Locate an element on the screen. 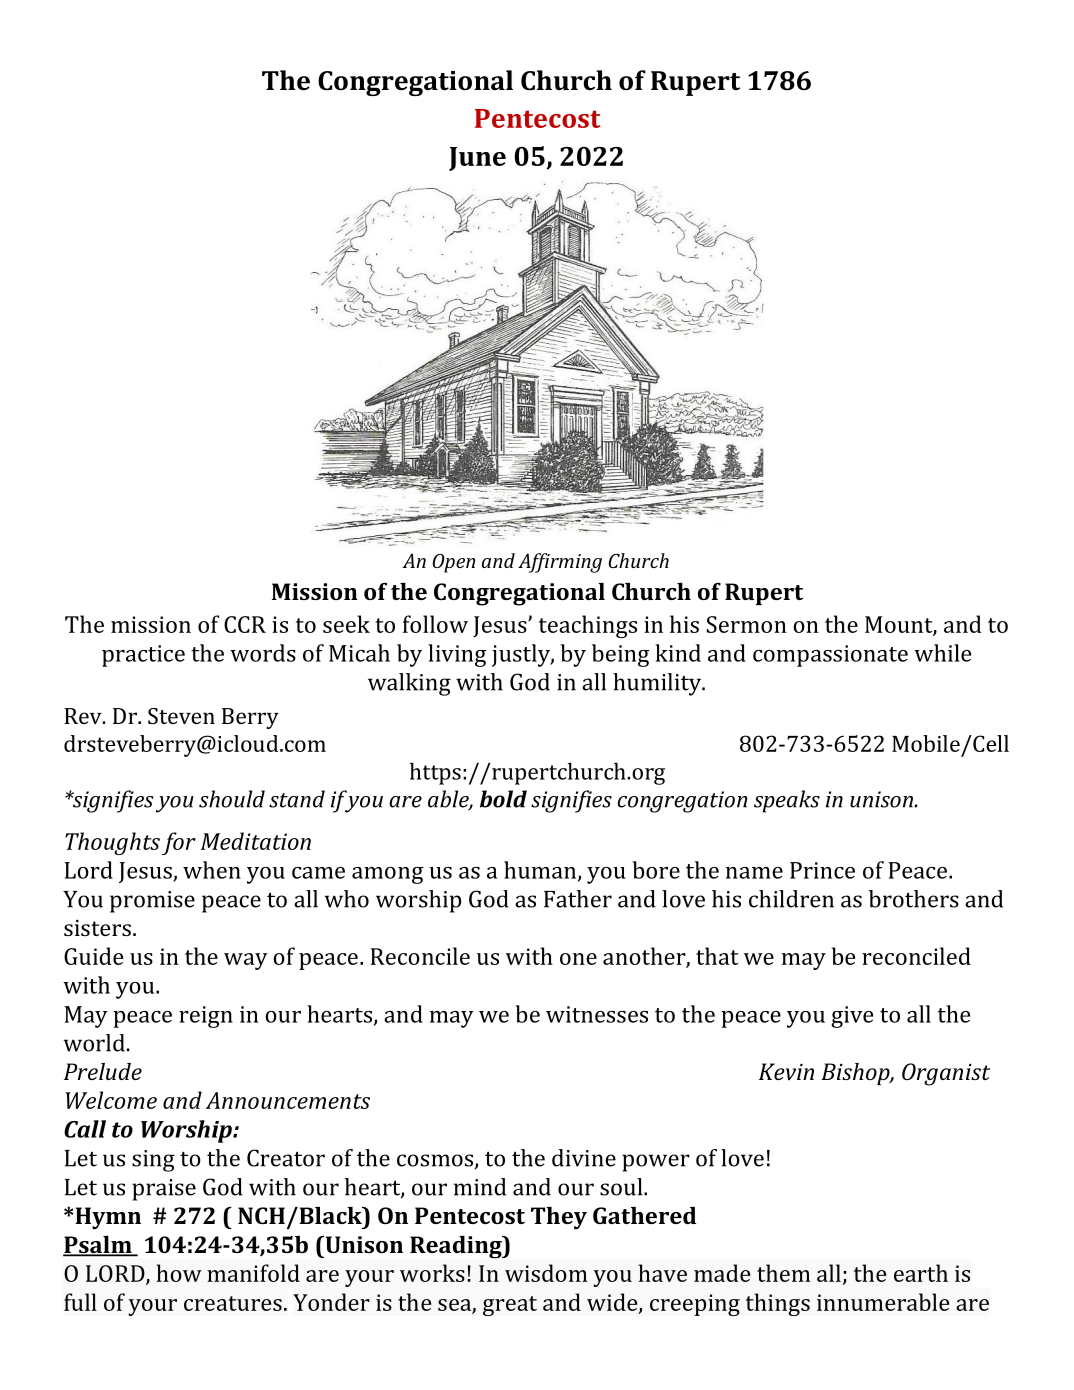  June is located at coordinates (477, 159).
